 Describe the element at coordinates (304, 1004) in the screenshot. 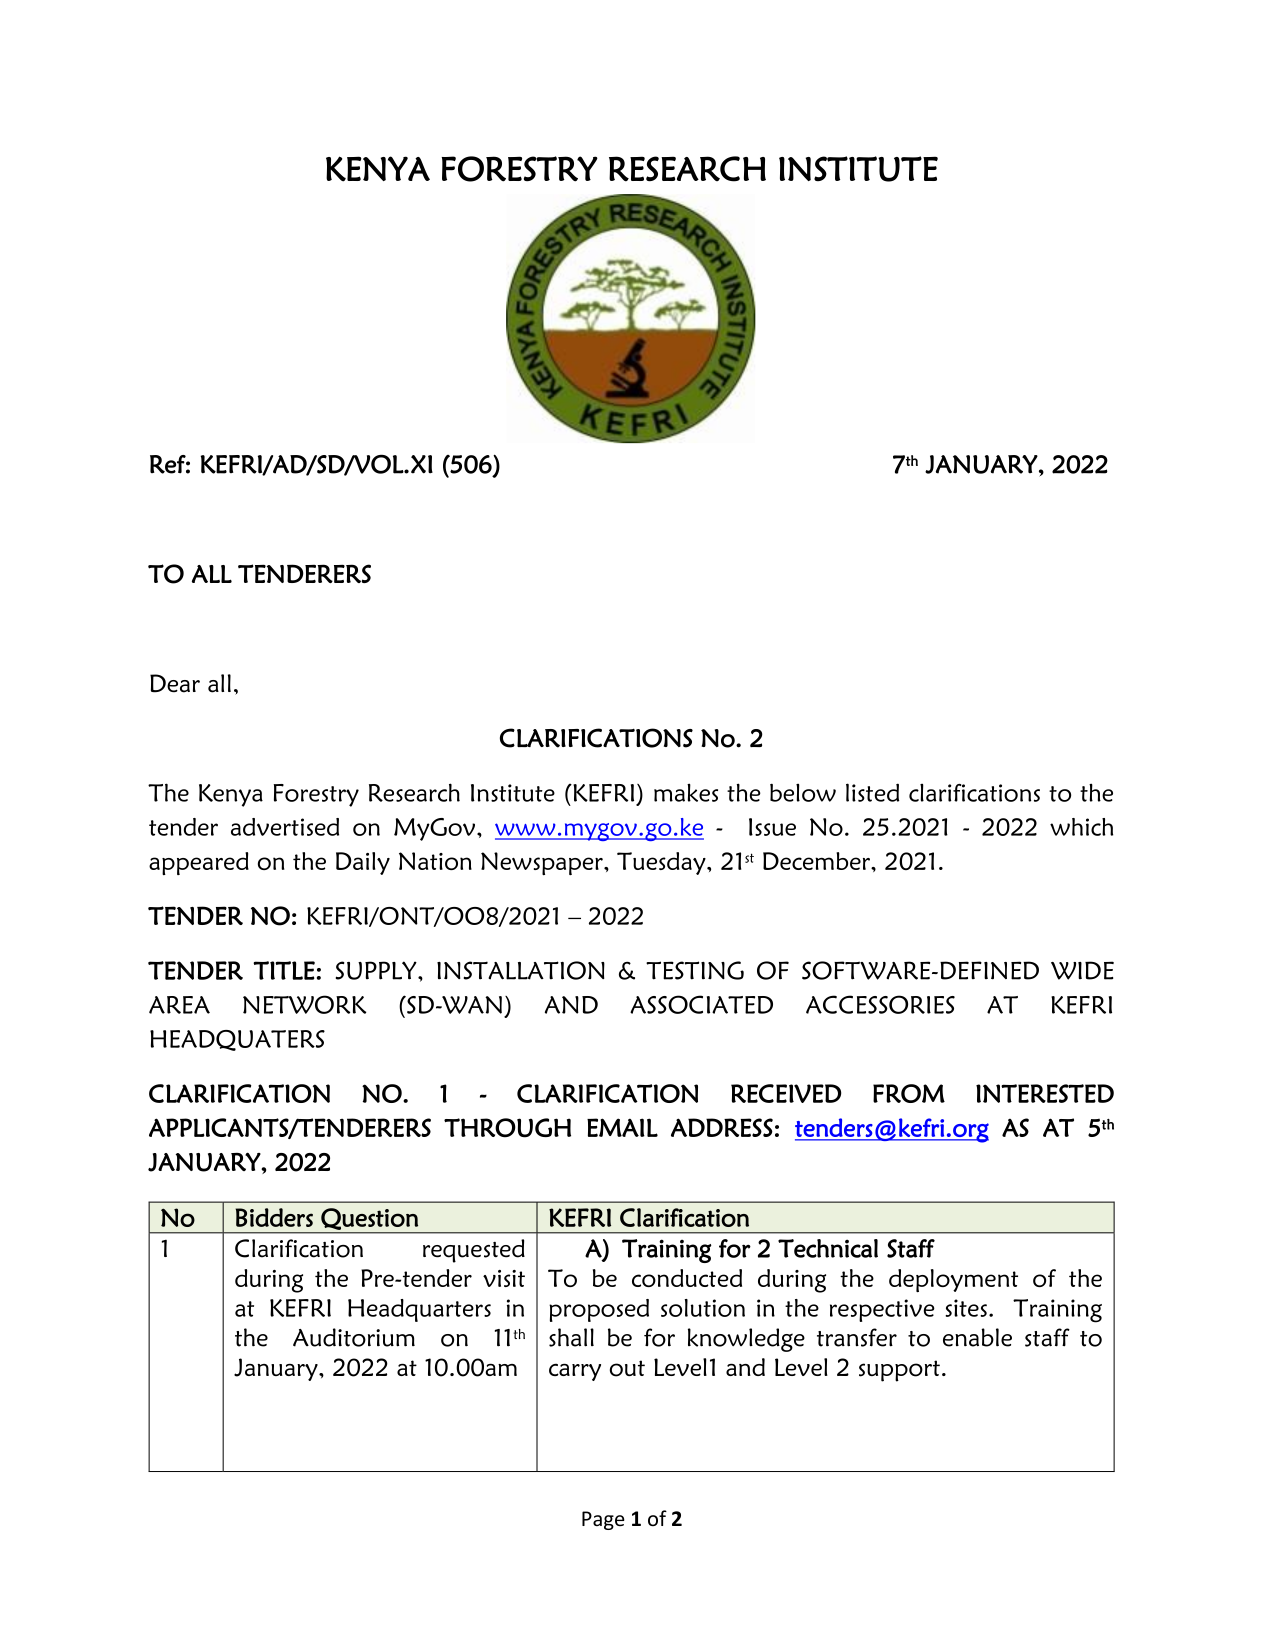

I see `NETWORK` at that location.
